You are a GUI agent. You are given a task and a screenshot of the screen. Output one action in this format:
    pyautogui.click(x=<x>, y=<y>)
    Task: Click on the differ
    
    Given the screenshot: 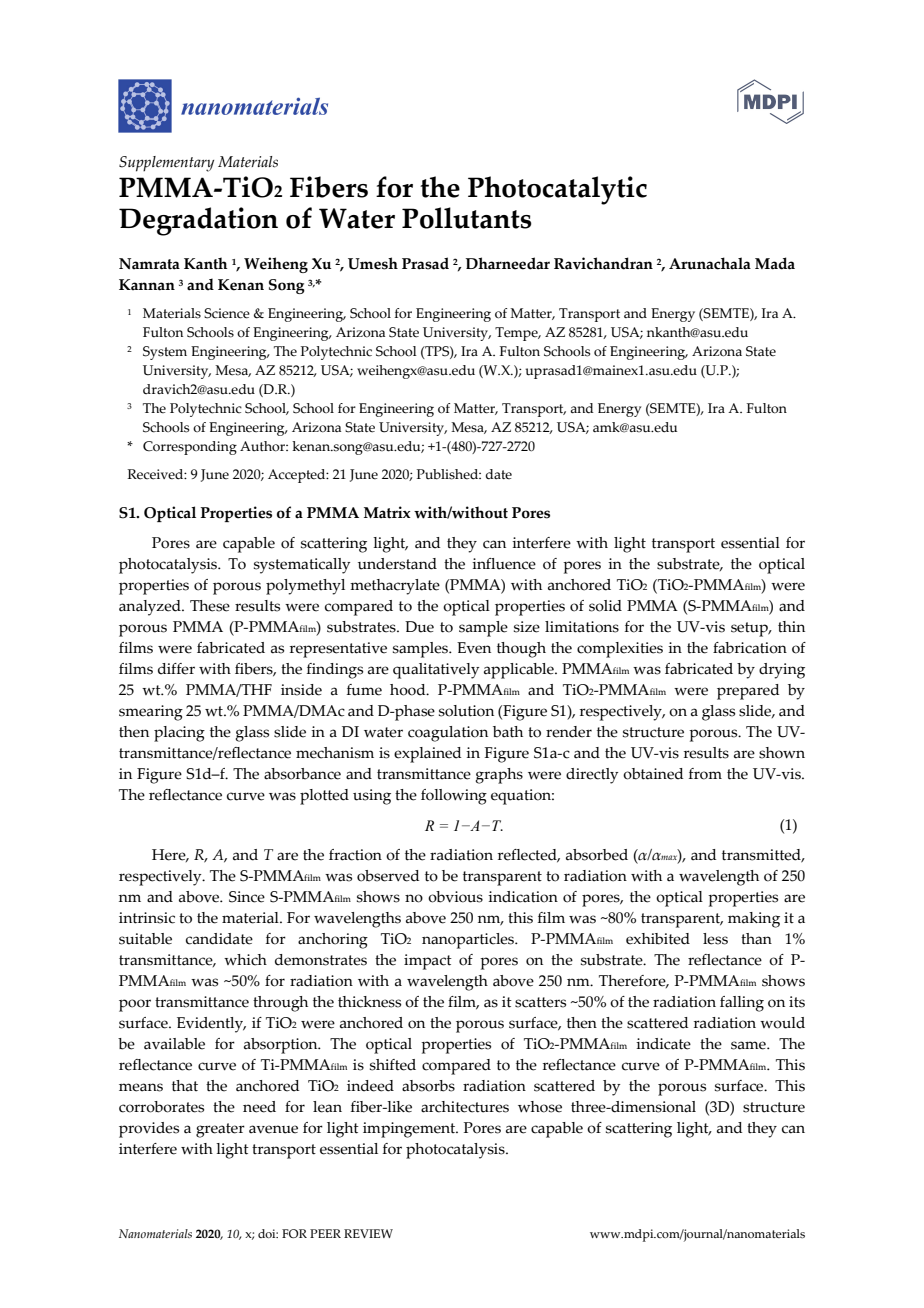 What is the action you would take?
    pyautogui.click(x=176, y=669)
